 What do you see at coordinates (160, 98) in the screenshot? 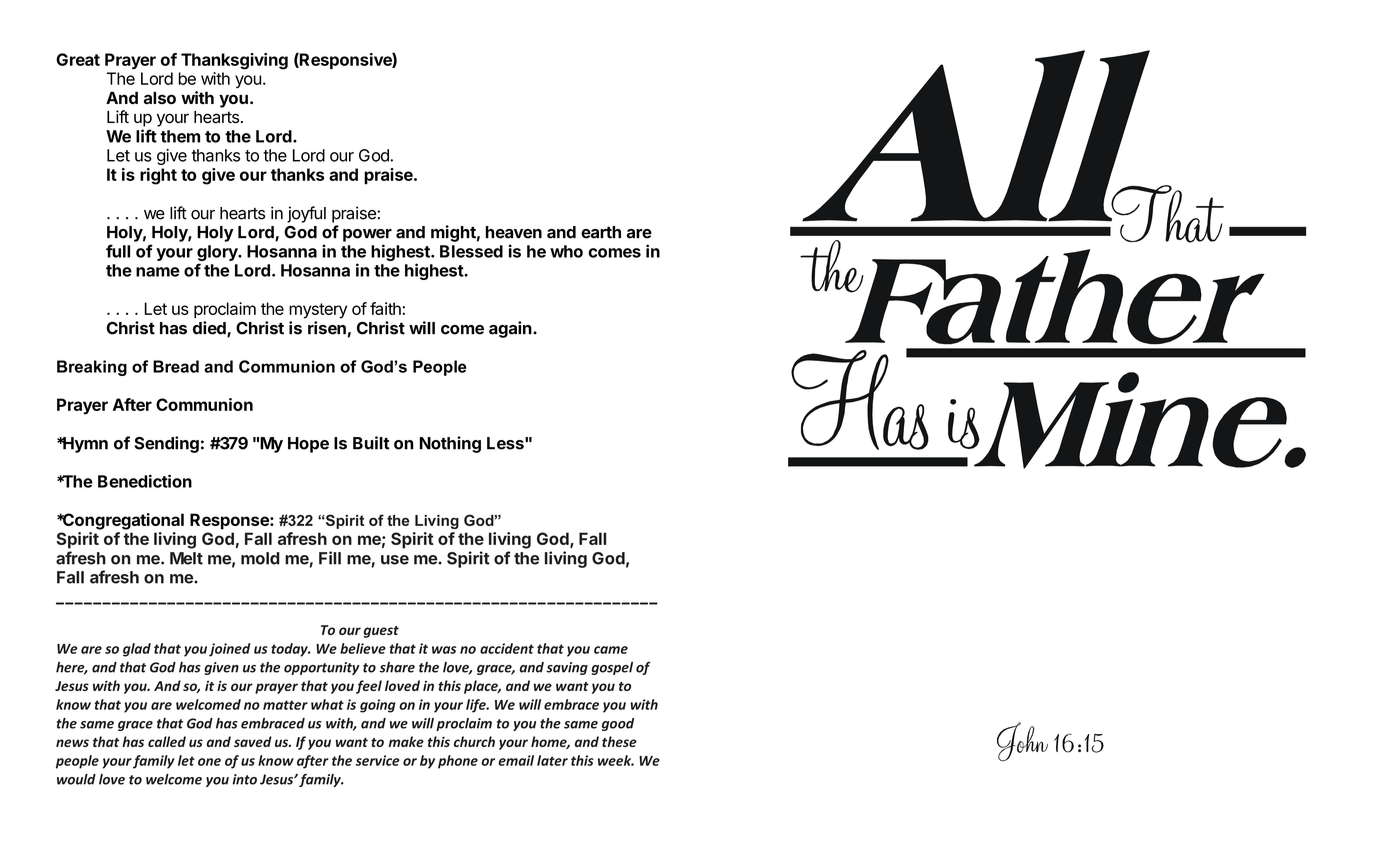
I see `also` at bounding box center [160, 98].
